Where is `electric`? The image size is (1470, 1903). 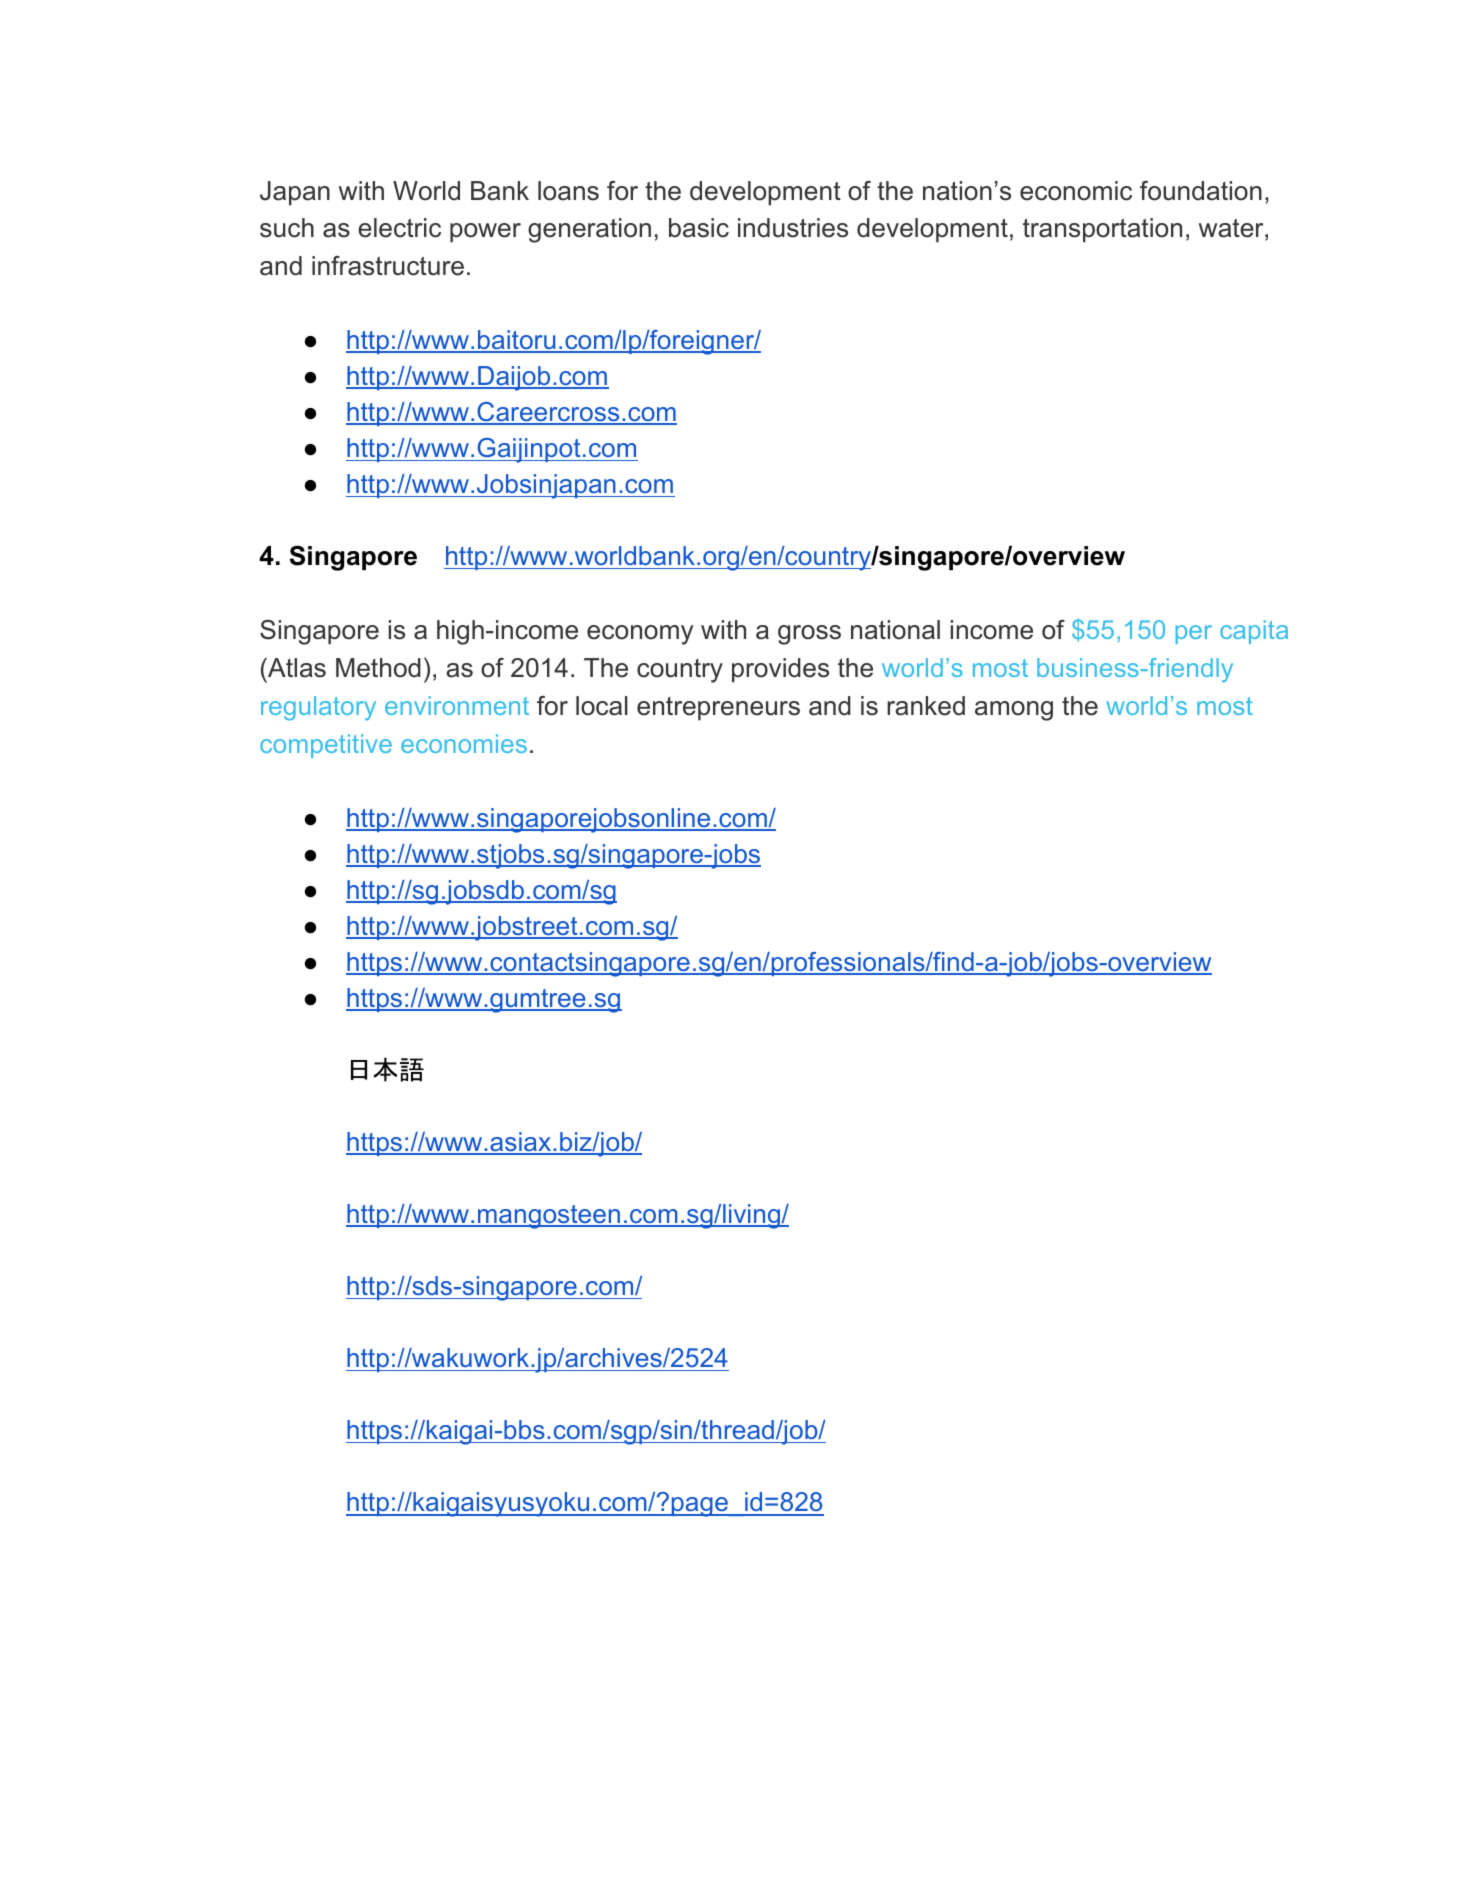 electric is located at coordinates (399, 228).
